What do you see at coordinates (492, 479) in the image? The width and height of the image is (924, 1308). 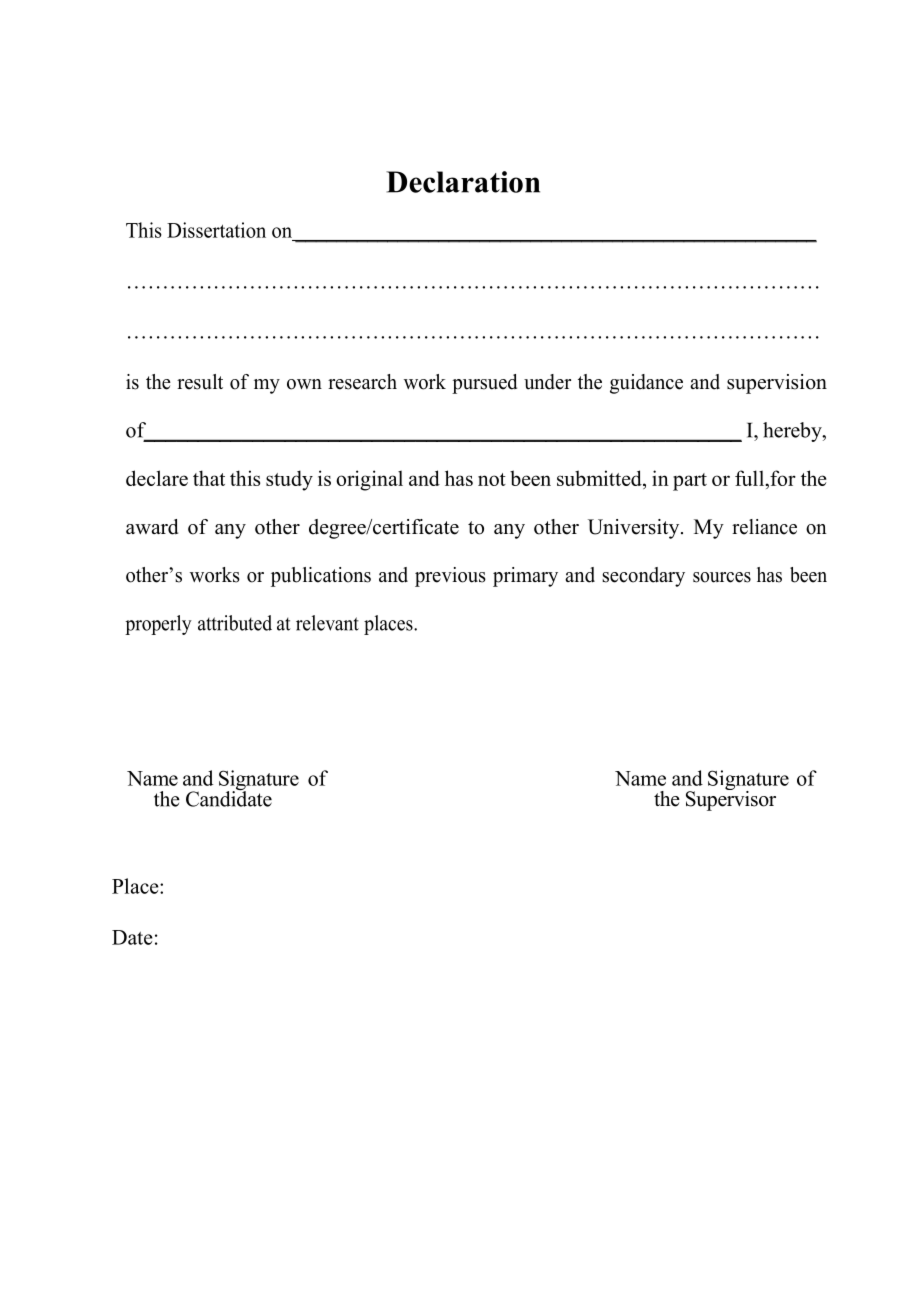 I see `not` at bounding box center [492, 479].
